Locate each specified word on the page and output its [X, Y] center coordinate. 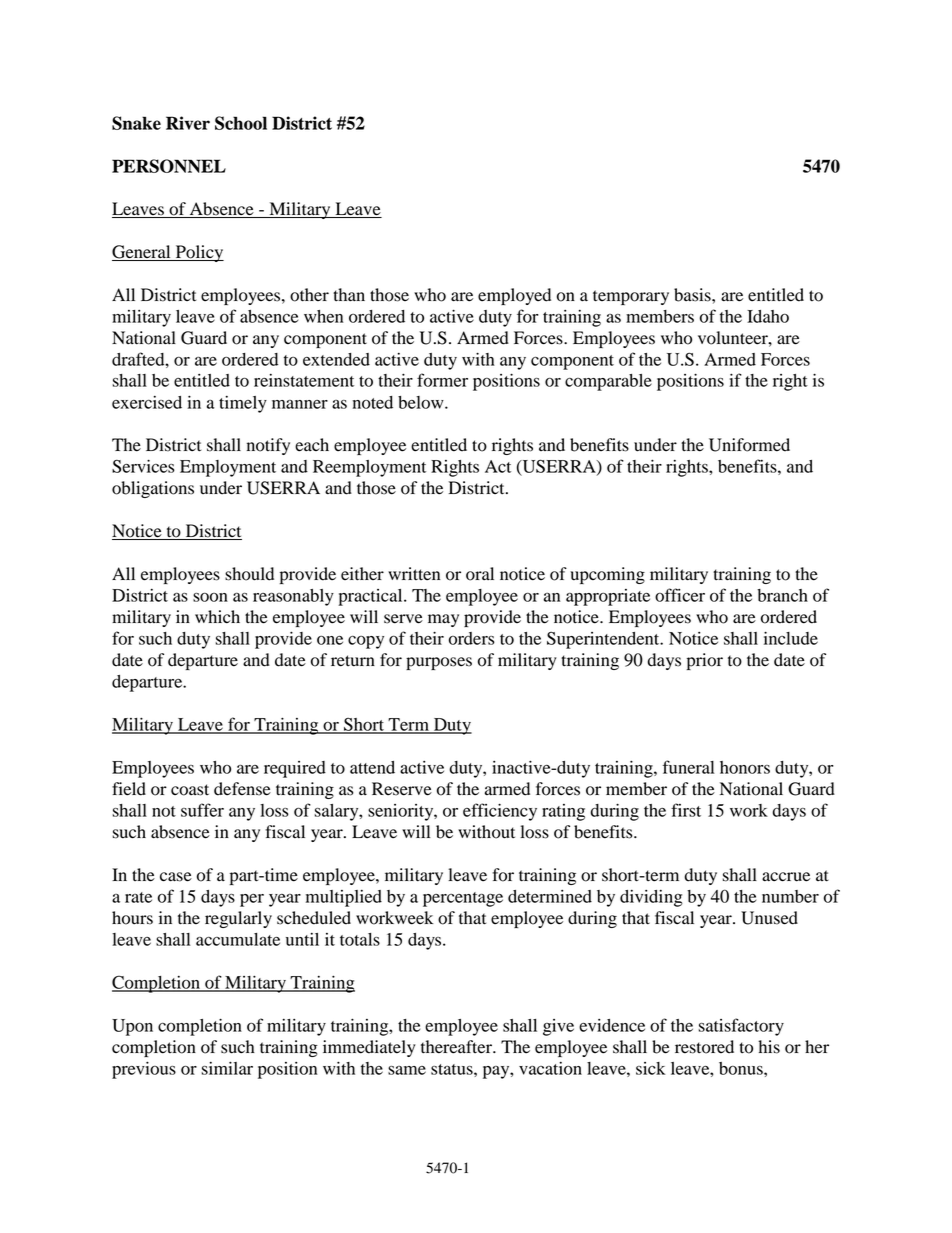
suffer [202, 810]
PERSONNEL [169, 166]
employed [514, 296]
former [442, 380]
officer [680, 595]
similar [227, 1068]
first [686, 810]
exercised [147, 402]
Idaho [768, 316]
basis [693, 295]
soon [210, 597]
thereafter [458, 1047]
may [443, 620]
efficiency [500, 812]
